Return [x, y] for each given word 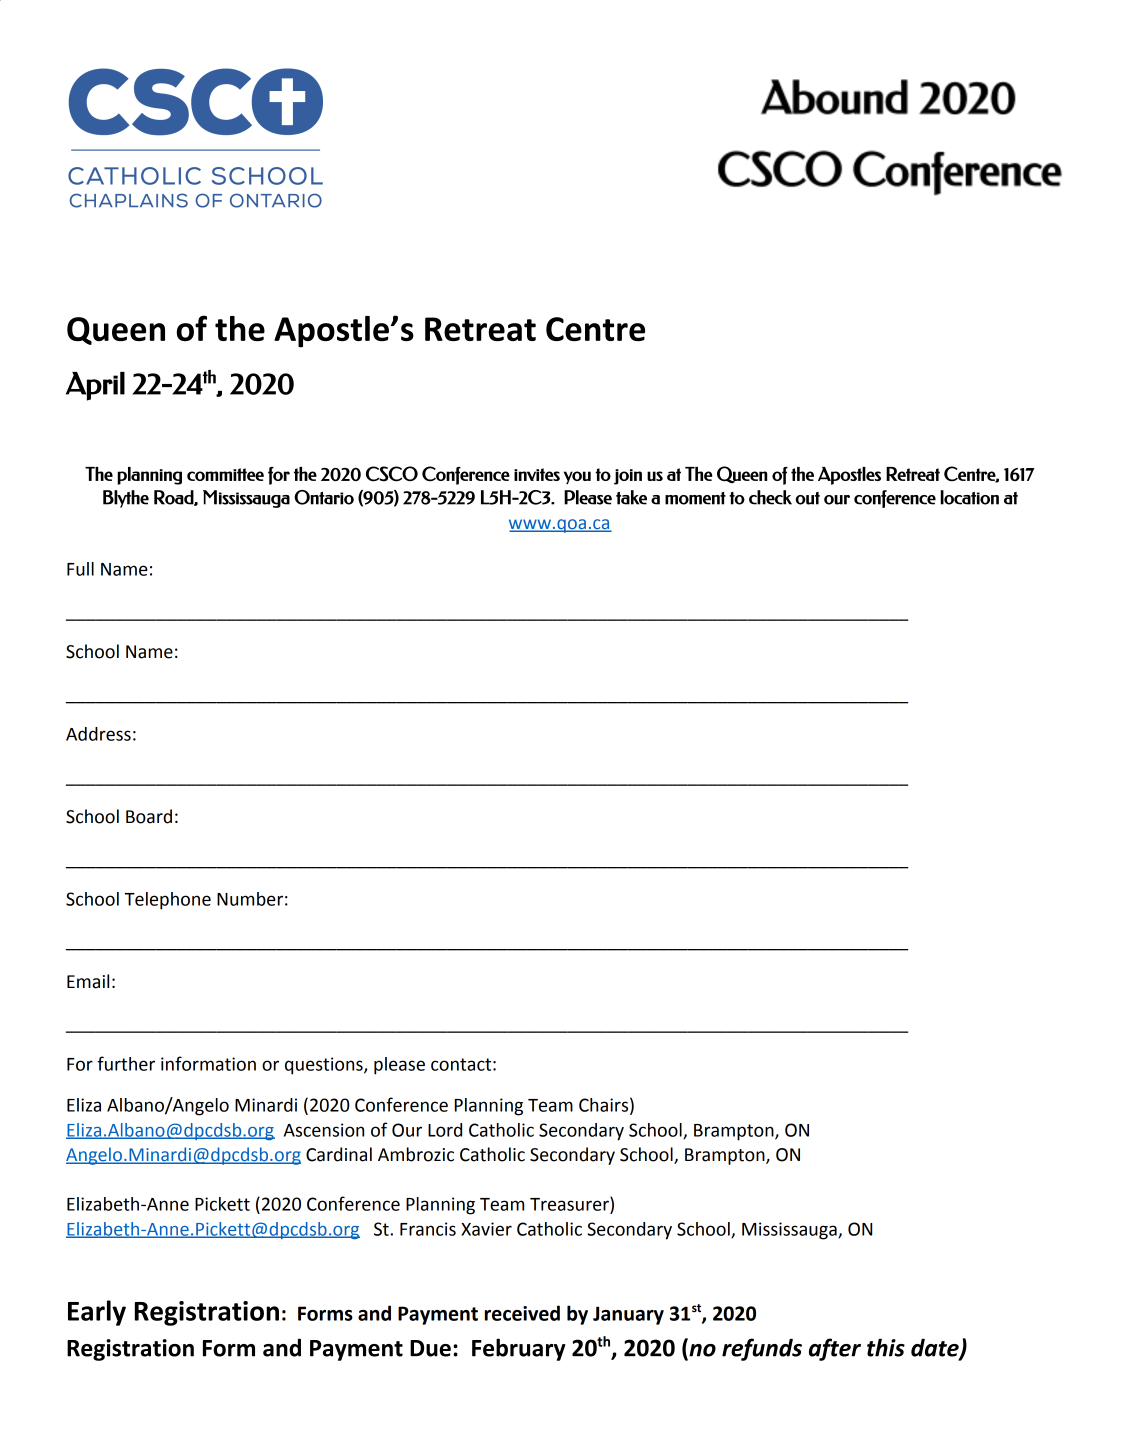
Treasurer [570, 1203]
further [126, 1063]
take [631, 497]
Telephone [168, 901]
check [770, 497]
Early [97, 1313]
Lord [445, 1130]
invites [537, 474]
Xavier [486, 1229]
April [95, 386]
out [807, 498]
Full [80, 569]
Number [250, 899]
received [522, 1313]
